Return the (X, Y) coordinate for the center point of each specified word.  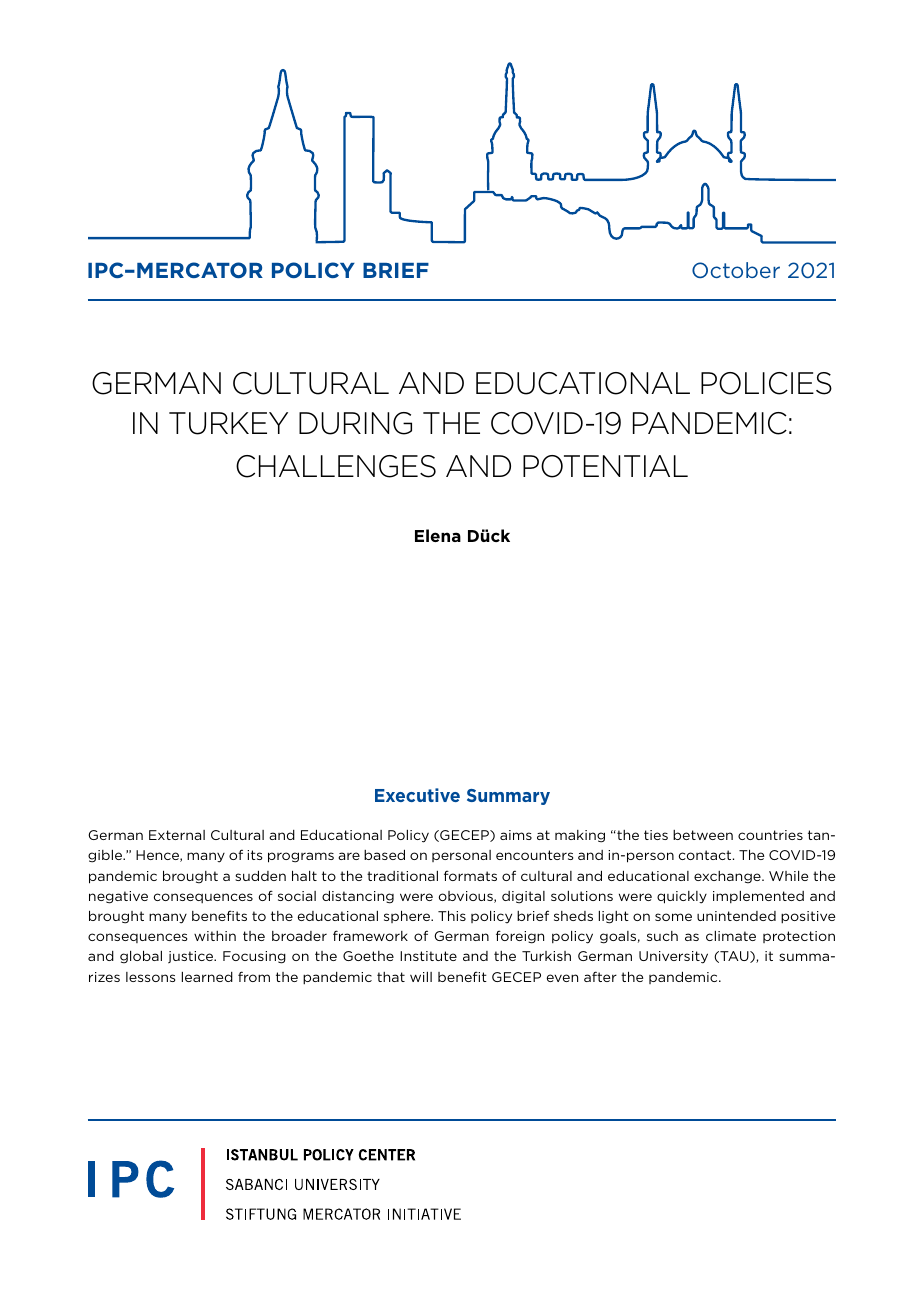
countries (770, 835)
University (673, 957)
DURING (355, 423)
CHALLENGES (336, 466)
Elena (438, 535)
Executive (417, 795)
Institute (428, 956)
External (177, 835)
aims (516, 835)
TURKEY (228, 423)
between (703, 835)
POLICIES (766, 383)
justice (192, 957)
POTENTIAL (605, 466)
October (736, 270)
